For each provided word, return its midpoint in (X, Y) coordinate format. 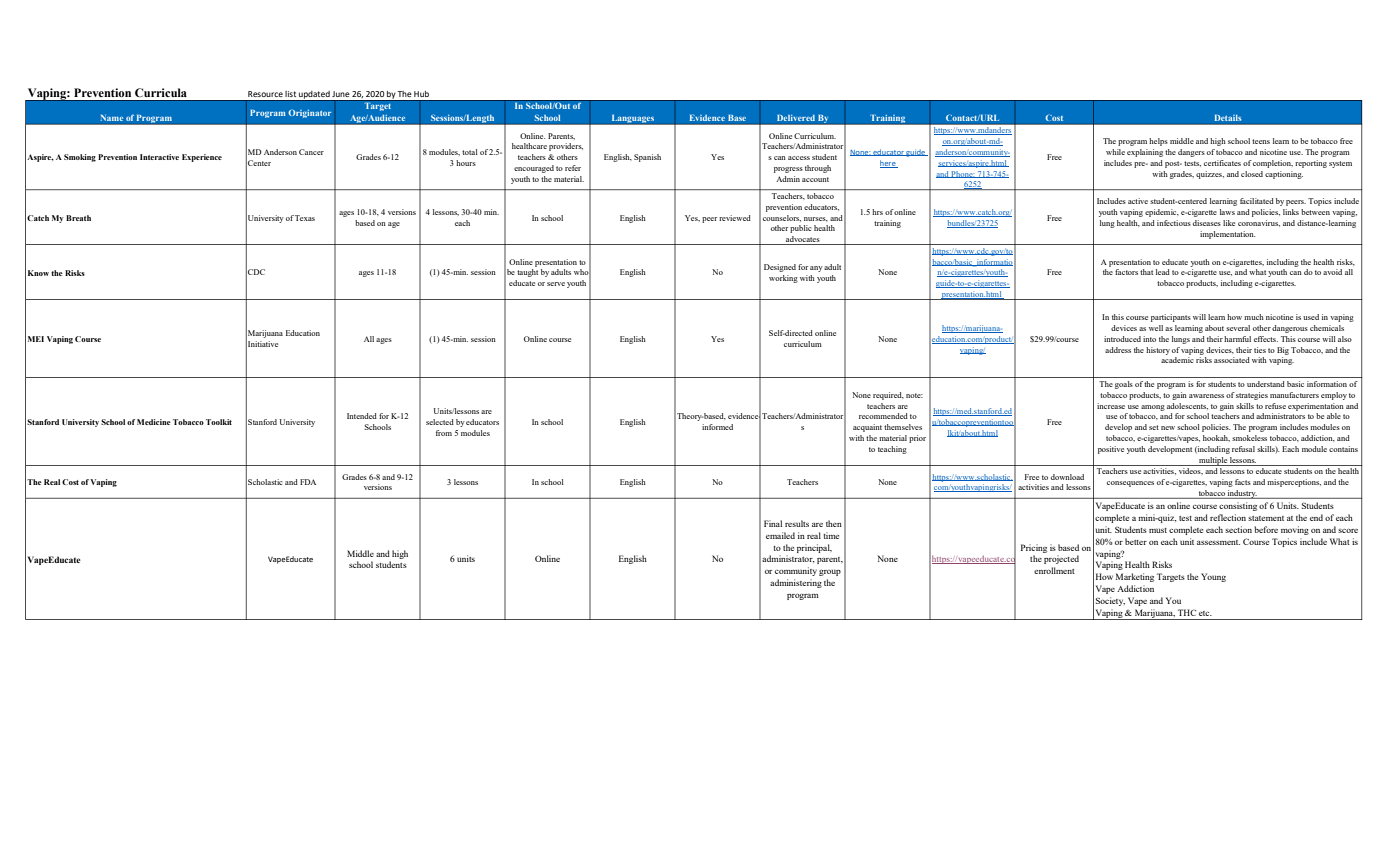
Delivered (796, 118)
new (1168, 428)
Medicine (154, 422)
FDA (308, 482)
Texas (305, 218)
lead (1163, 272)
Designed (780, 268)
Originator (309, 113)
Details (1228, 118)
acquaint (867, 428)
